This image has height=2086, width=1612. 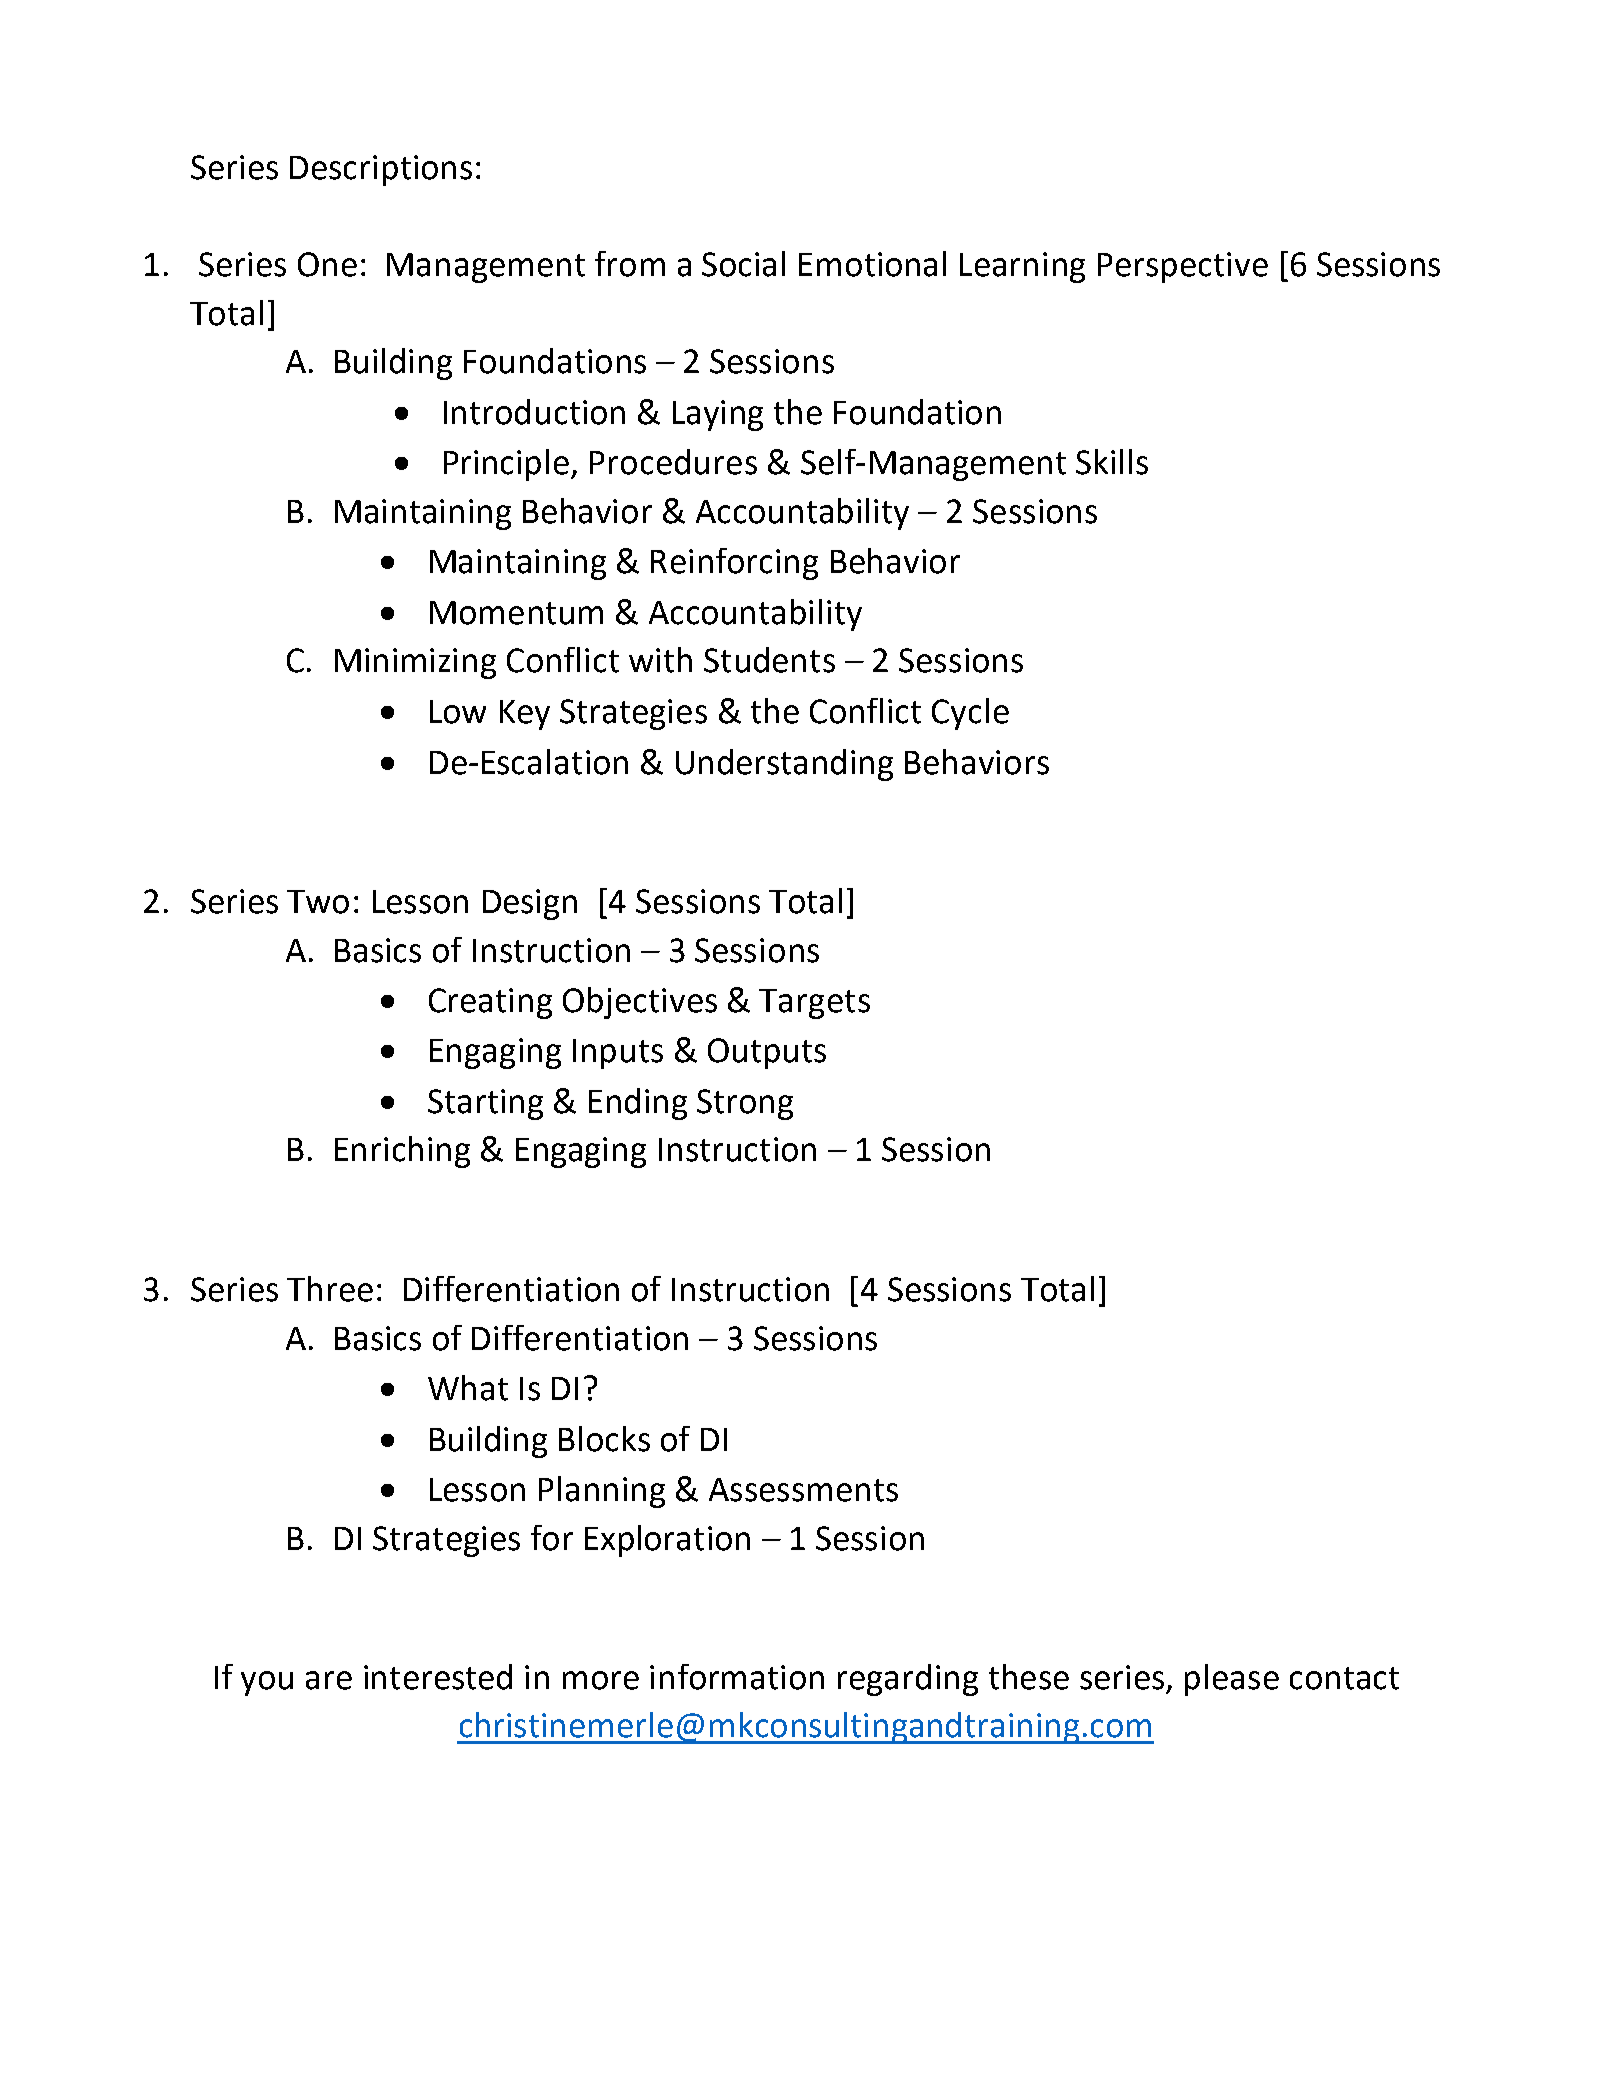 What do you see at coordinates (402, 1152) in the image?
I see `Enriching` at bounding box center [402, 1152].
